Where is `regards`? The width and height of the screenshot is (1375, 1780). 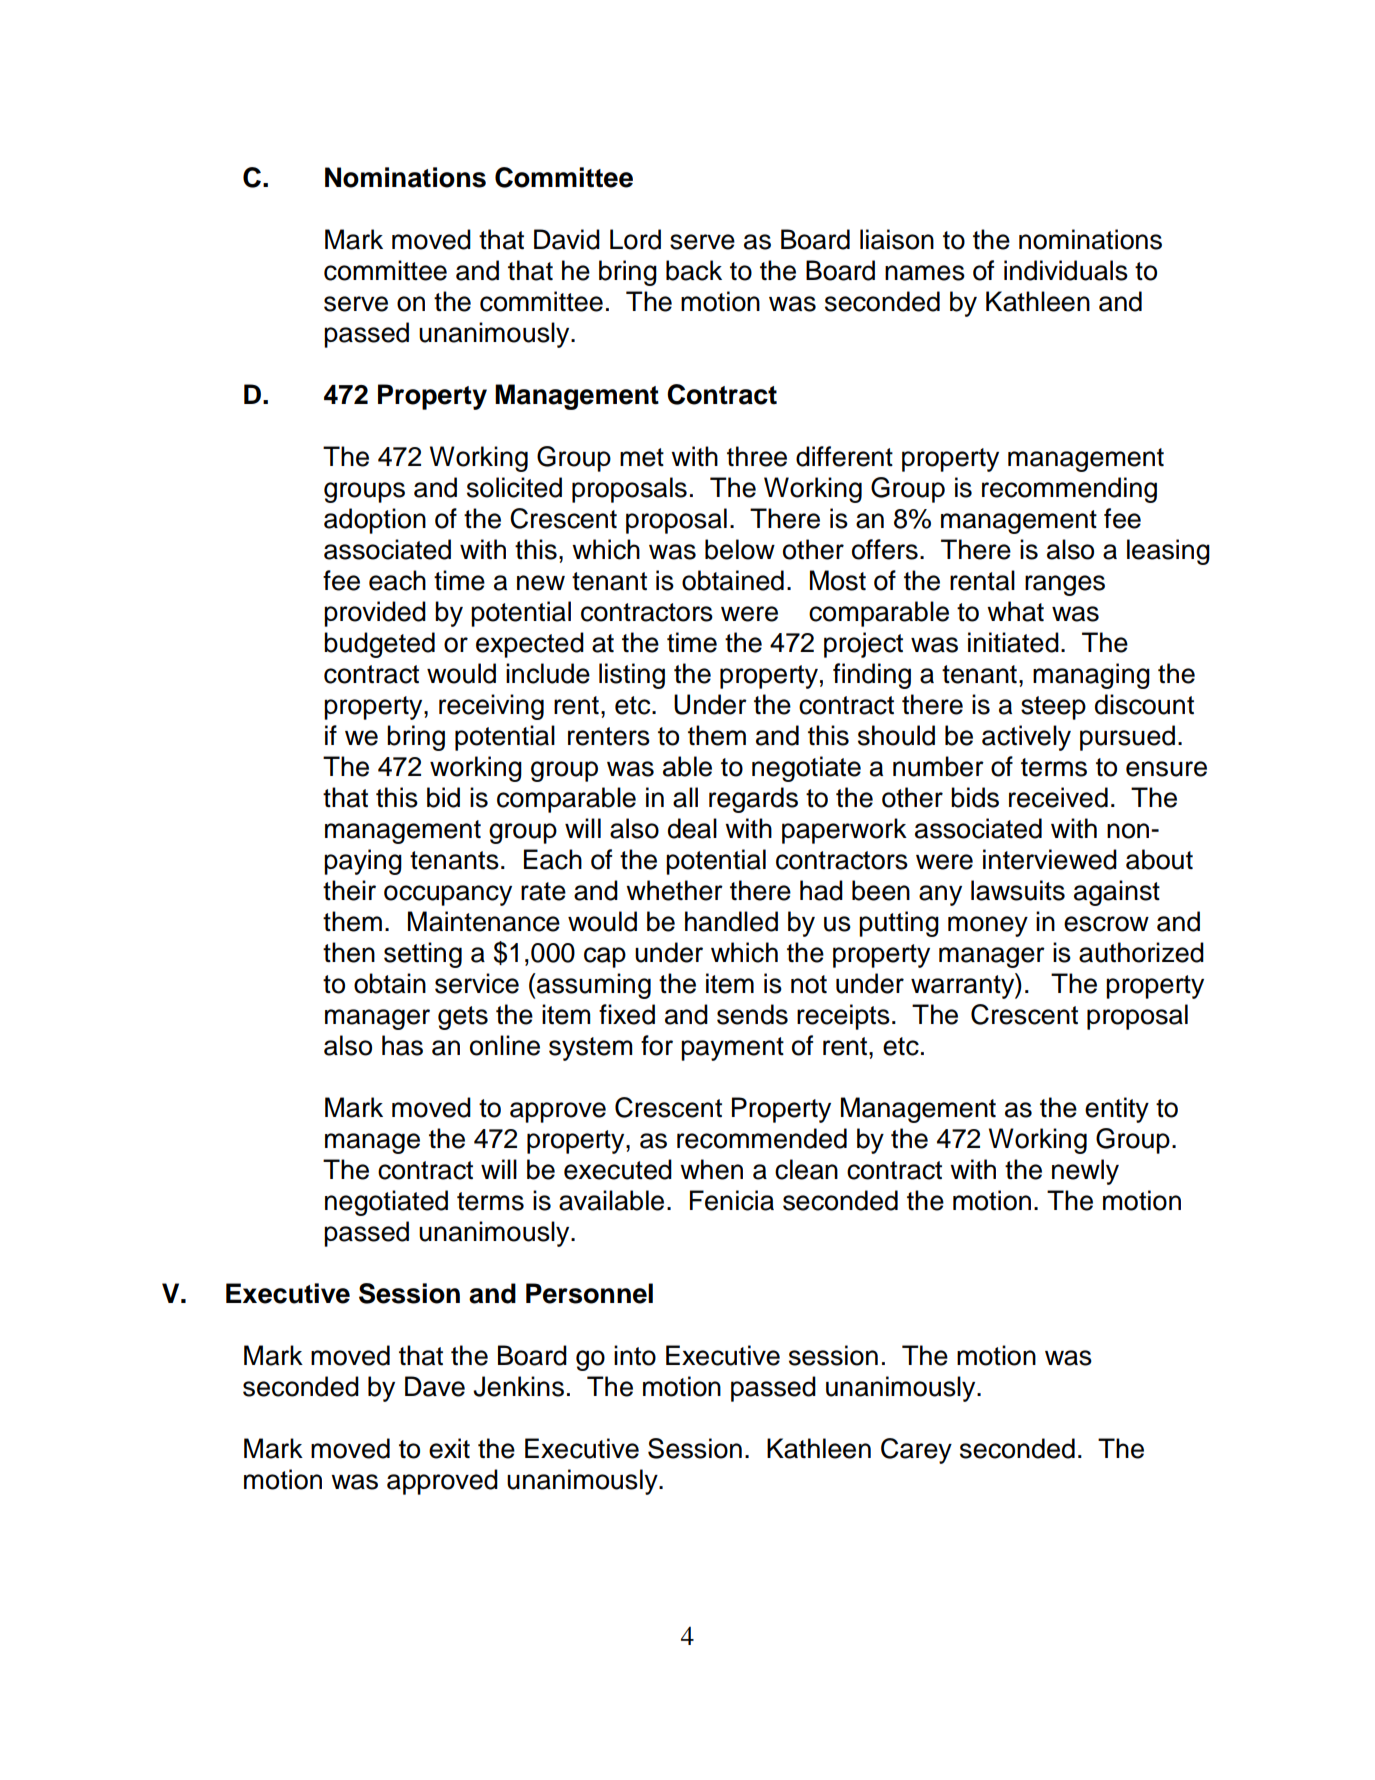
regards is located at coordinates (753, 800).
